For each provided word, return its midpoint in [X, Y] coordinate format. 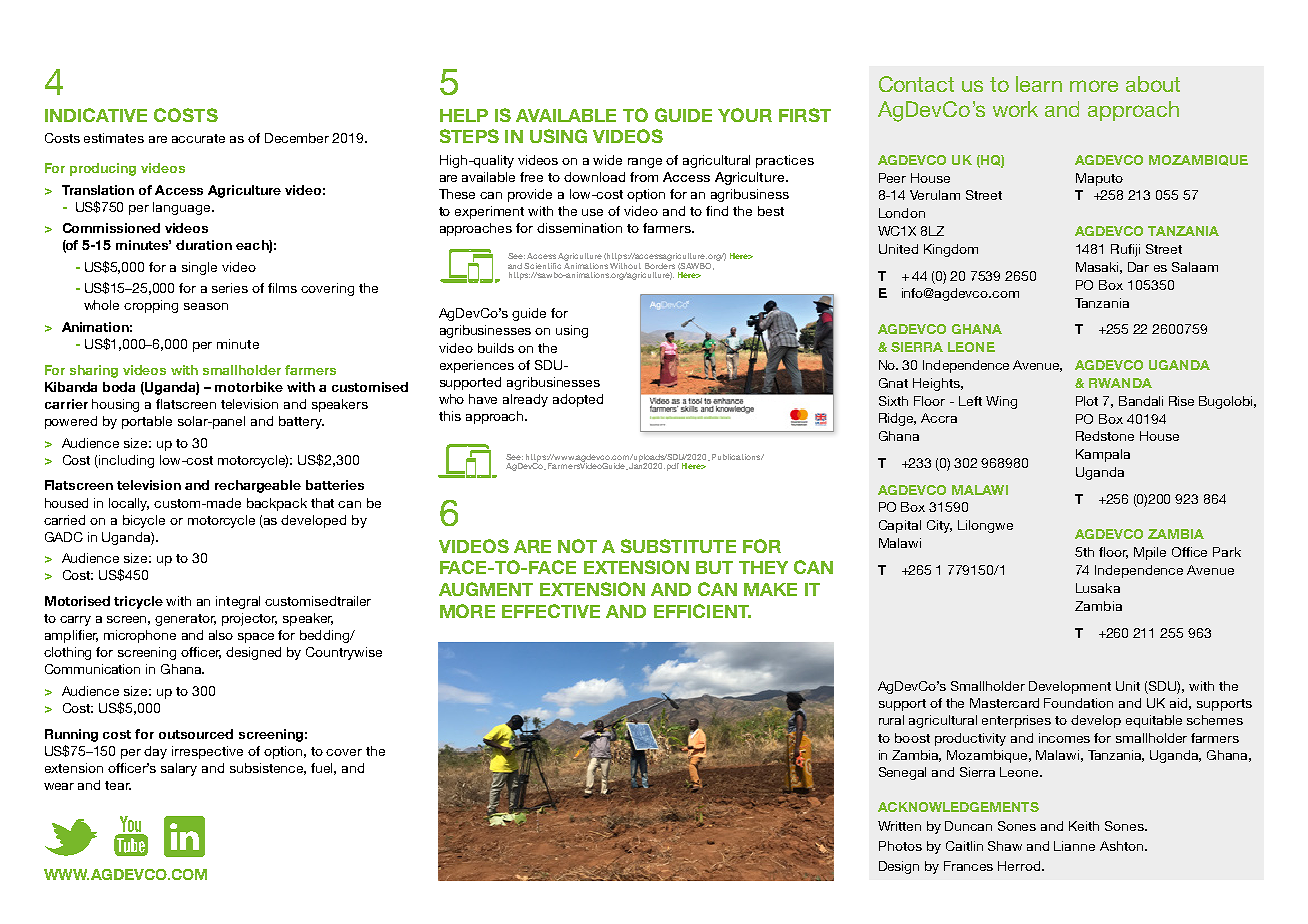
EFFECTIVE [551, 611]
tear [118, 785]
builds [496, 348]
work [1015, 109]
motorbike [249, 387]
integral [238, 602]
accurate [198, 138]
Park [1227, 552]
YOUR [745, 115]
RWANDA [1120, 383]
